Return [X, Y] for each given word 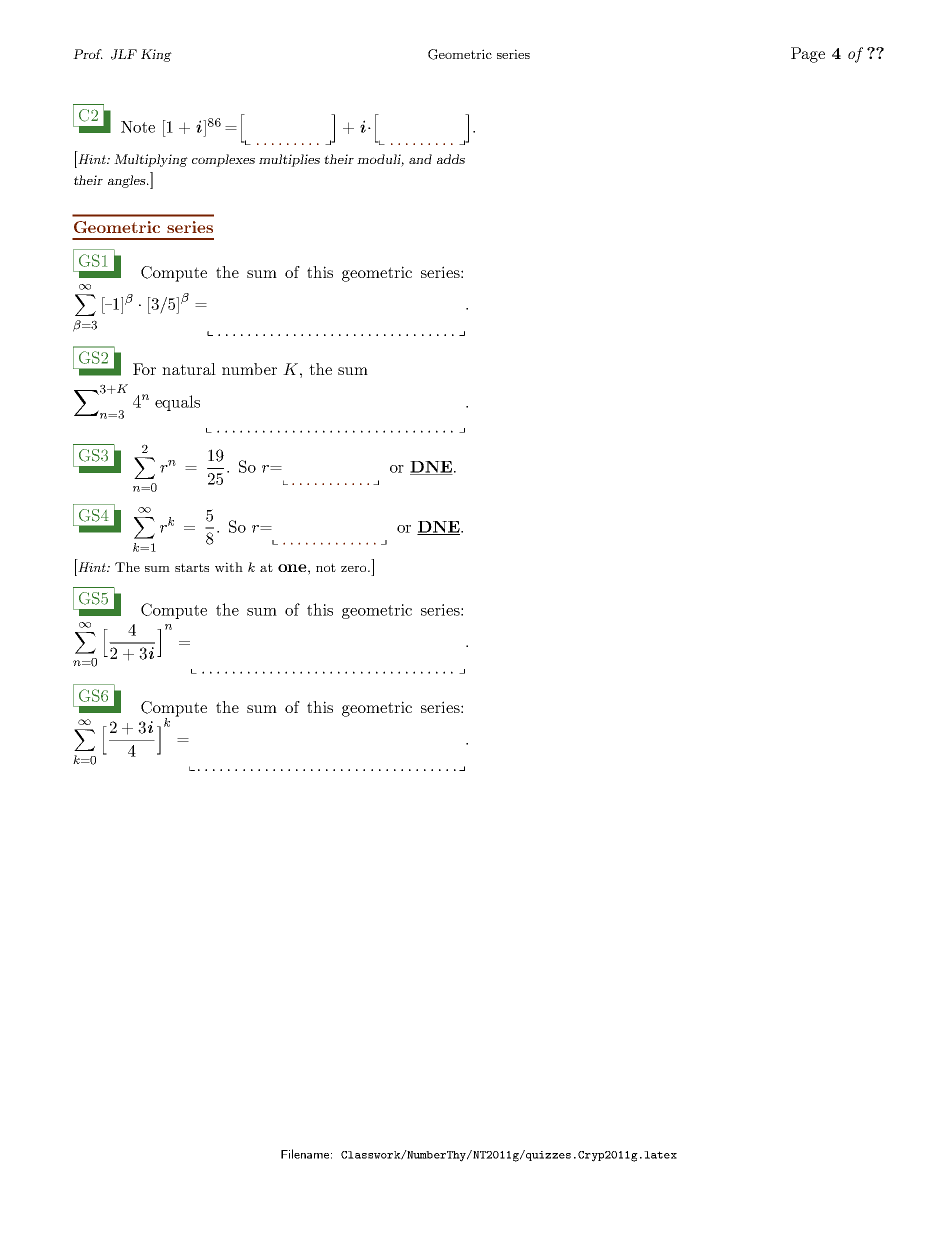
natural [189, 369]
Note [138, 127]
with [229, 567]
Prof [88, 54]
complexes [223, 160]
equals [177, 403]
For [144, 369]
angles [128, 181]
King [156, 55]
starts [192, 567]
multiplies [289, 160]
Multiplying [151, 160]
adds [451, 159]
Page [808, 55]
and [420, 159]
